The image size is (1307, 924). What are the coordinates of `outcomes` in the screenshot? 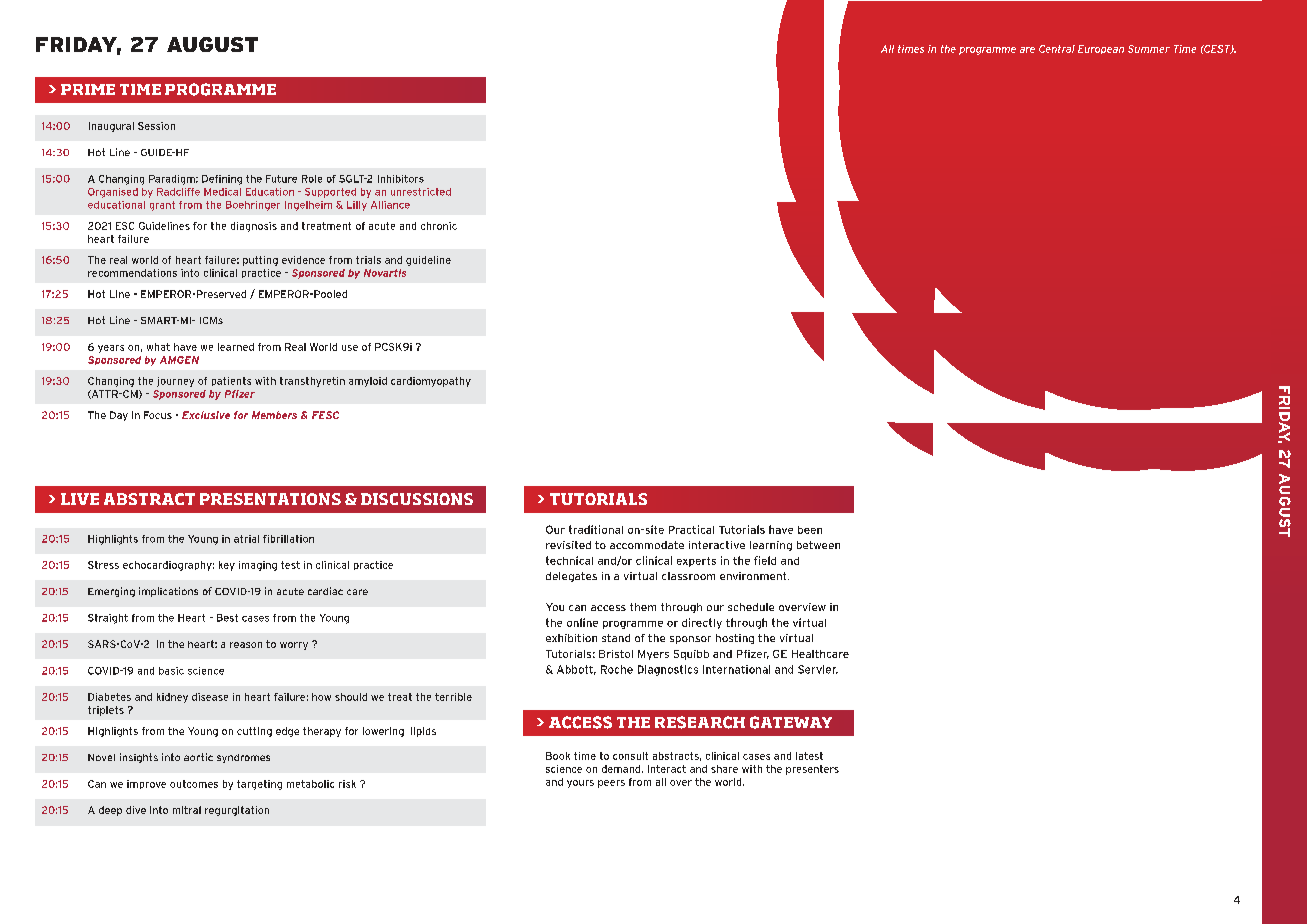 It's located at (194, 784).
